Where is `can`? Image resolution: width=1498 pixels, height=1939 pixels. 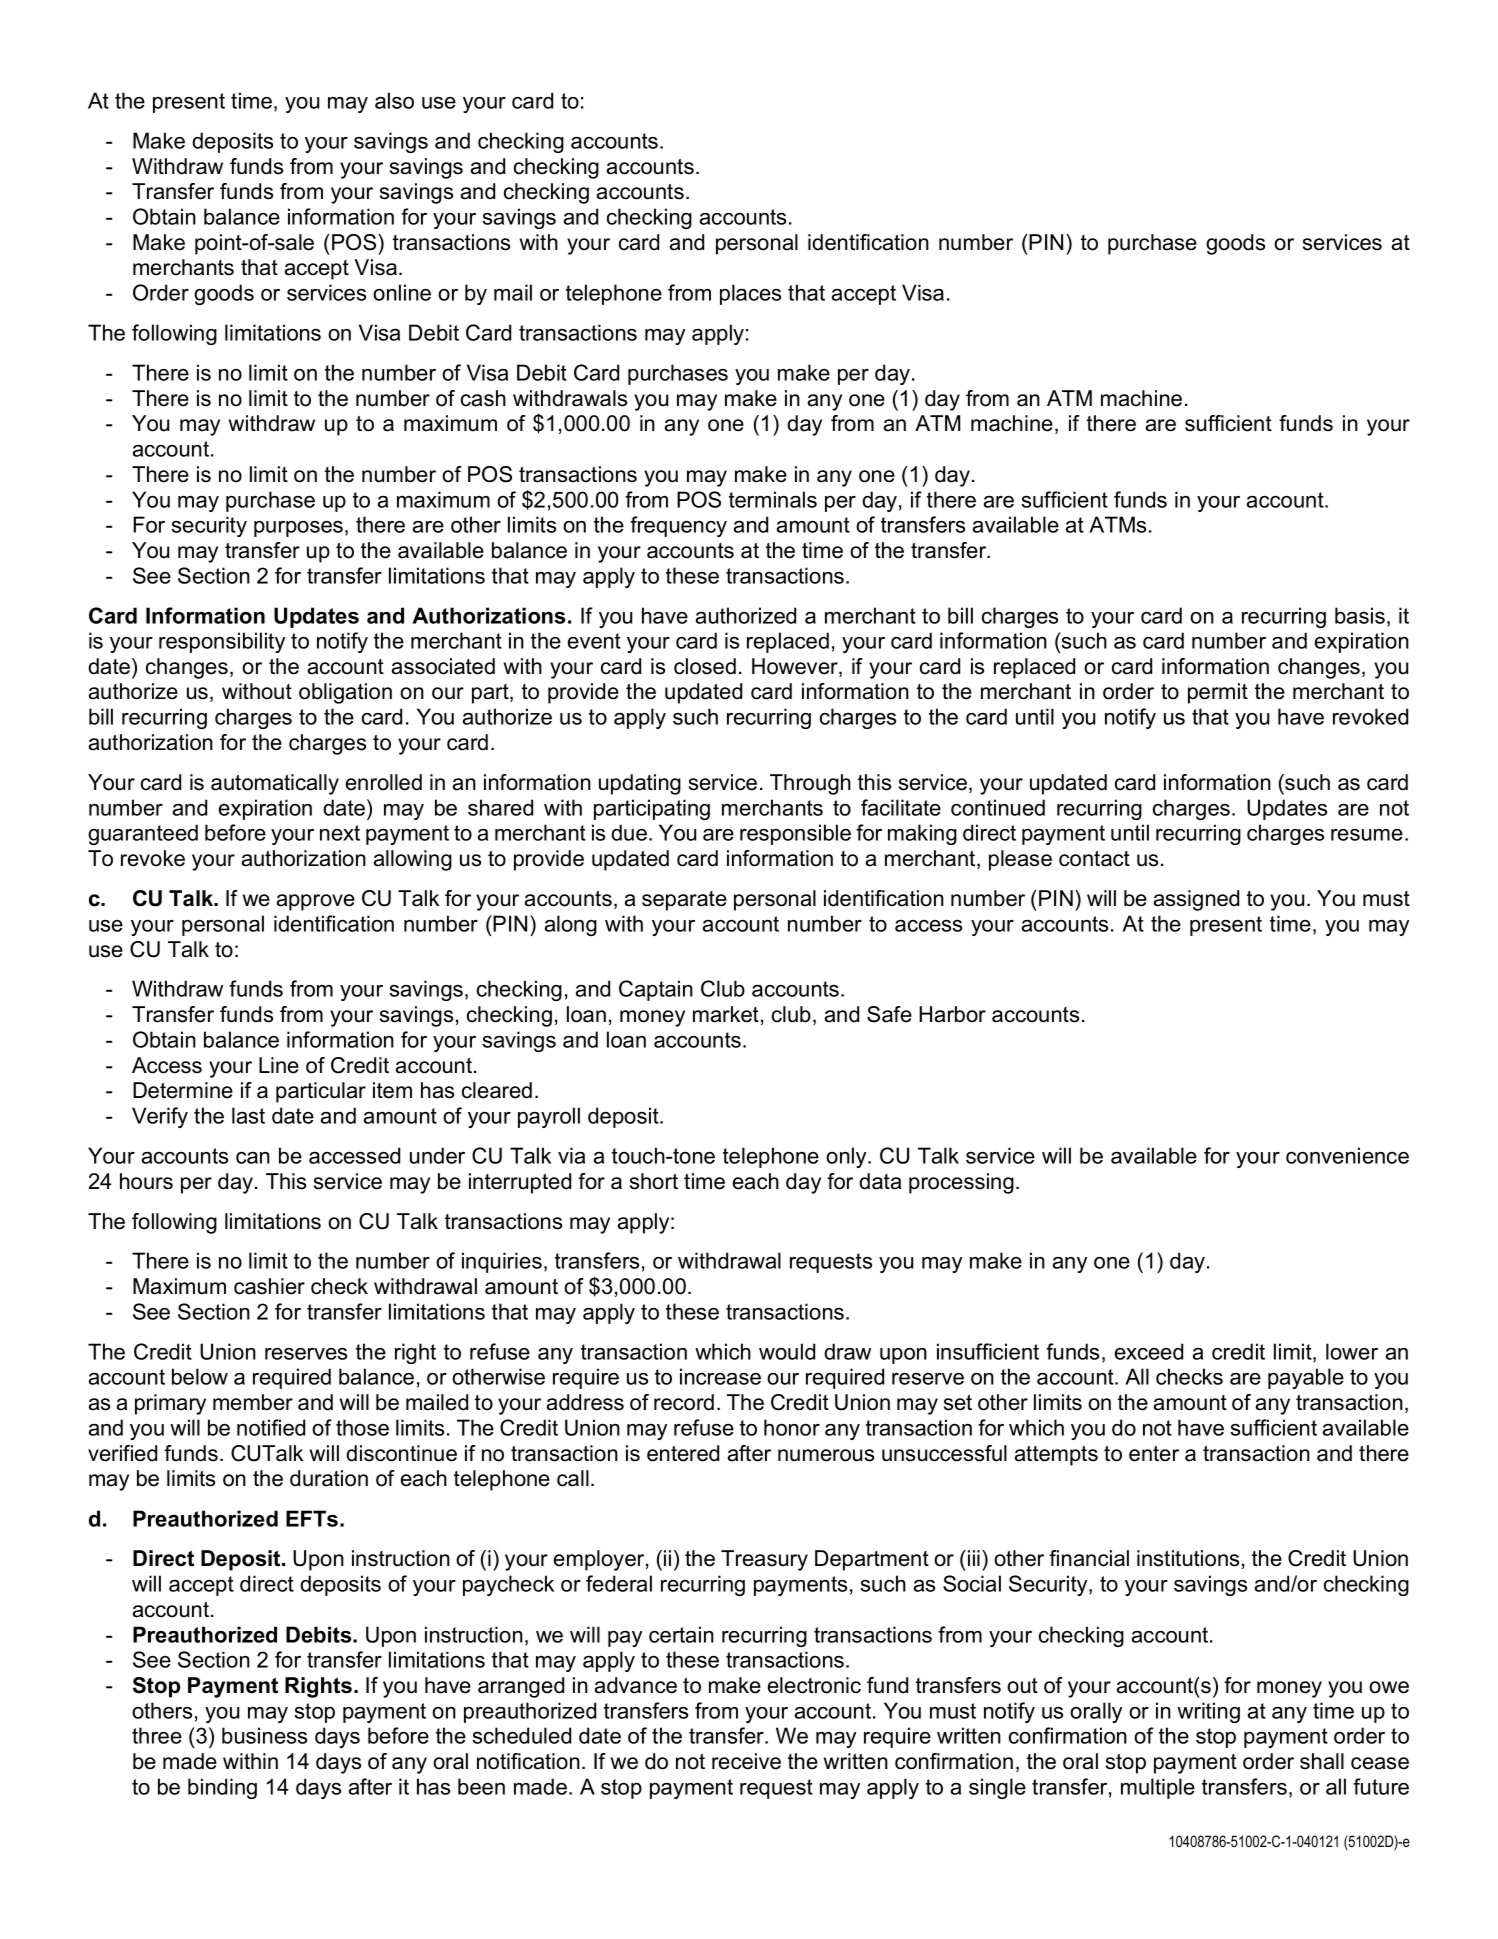 can is located at coordinates (253, 1158).
